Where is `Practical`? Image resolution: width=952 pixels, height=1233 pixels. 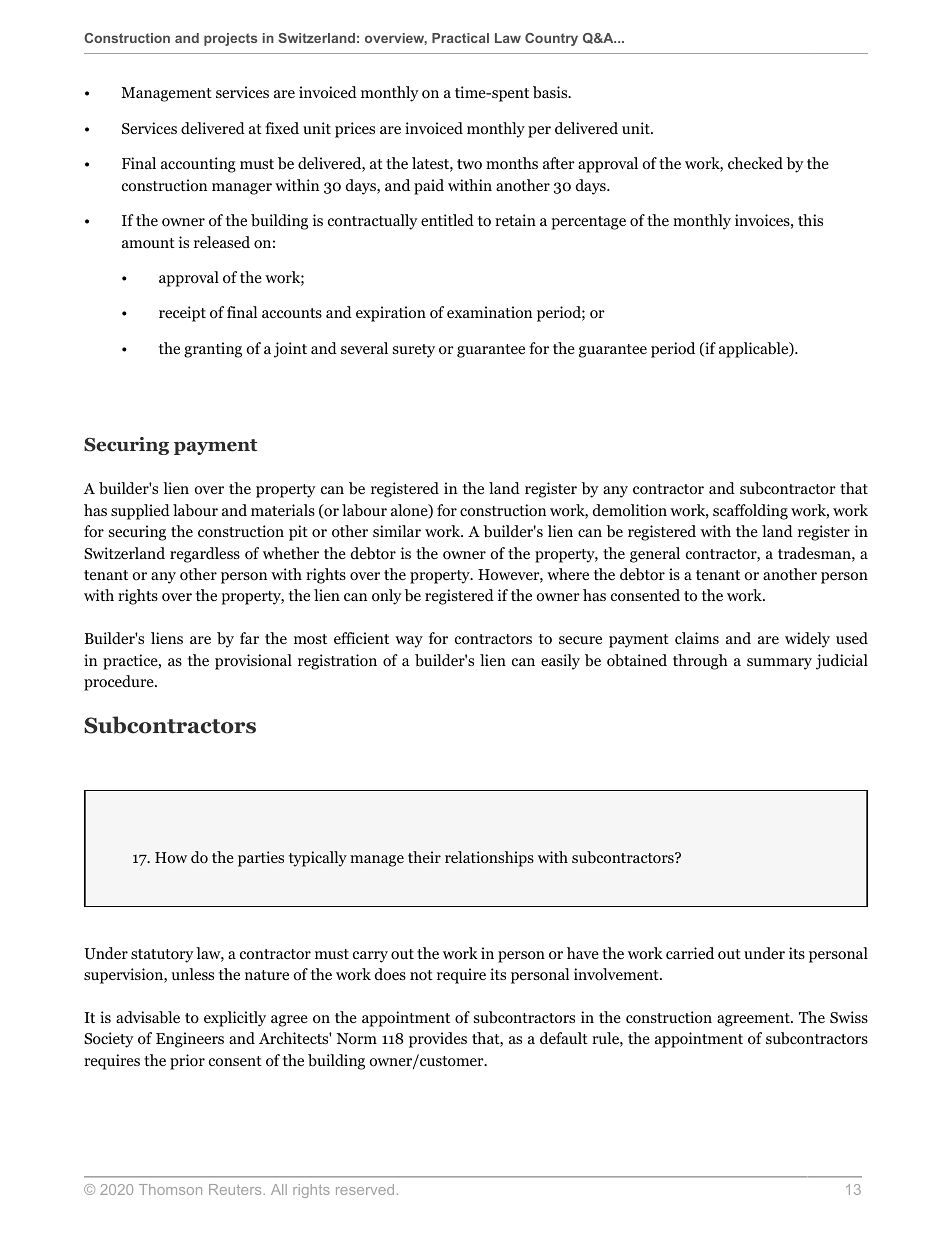
Practical is located at coordinates (460, 38).
